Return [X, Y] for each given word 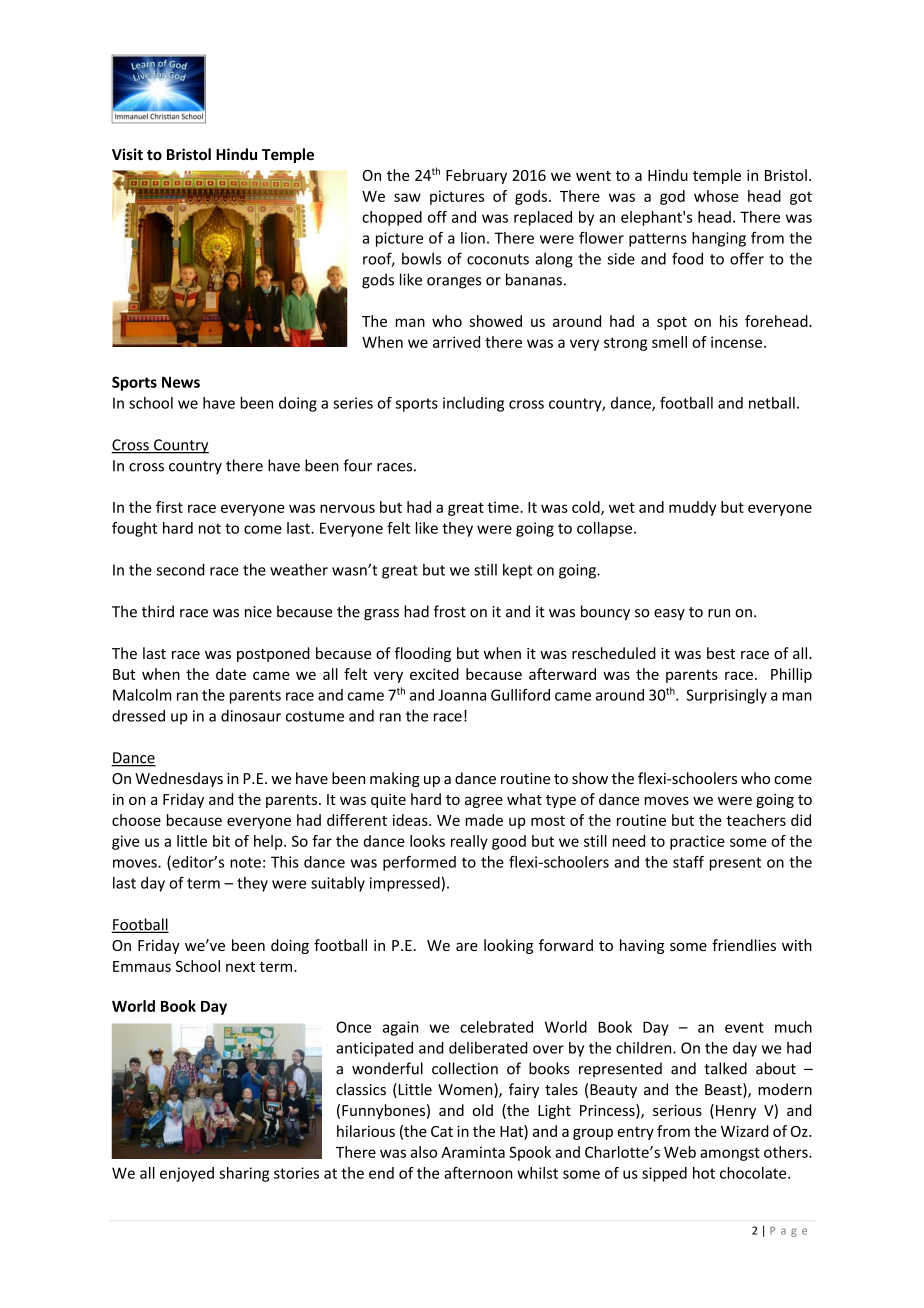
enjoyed [187, 1174]
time [504, 507]
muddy [692, 508]
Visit [127, 154]
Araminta [473, 1152]
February [476, 176]
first [169, 507]
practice [697, 842]
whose [716, 196]
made [484, 820]
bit [221, 841]
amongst [730, 1154]
